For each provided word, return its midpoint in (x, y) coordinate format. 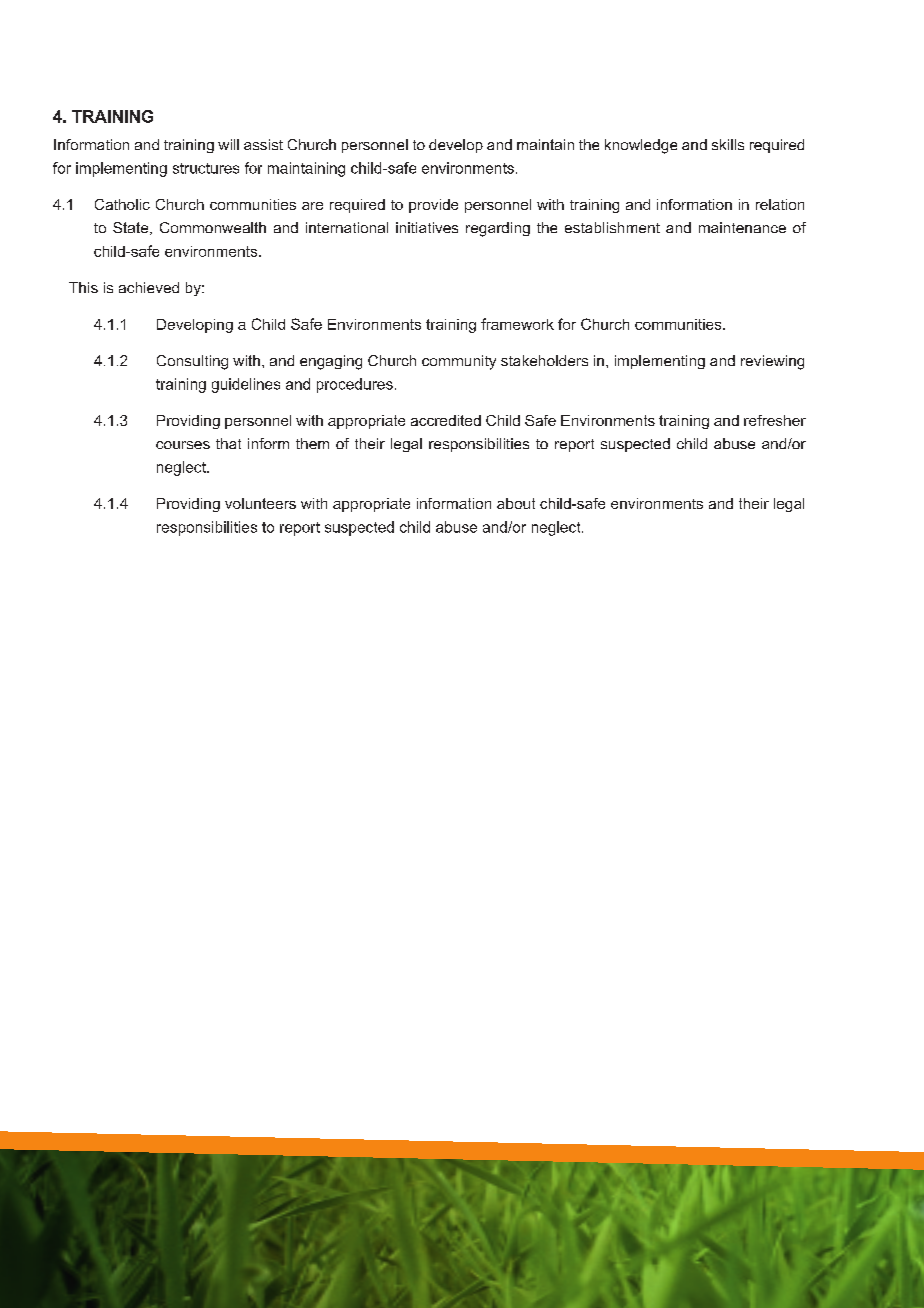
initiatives (427, 227)
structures (206, 168)
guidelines (246, 385)
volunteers (260, 503)
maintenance (742, 227)
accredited (446, 420)
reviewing (772, 362)
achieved (149, 287)
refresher (775, 420)
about (516, 503)
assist (263, 144)
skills (728, 144)
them (312, 443)
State (132, 228)
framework (517, 324)
